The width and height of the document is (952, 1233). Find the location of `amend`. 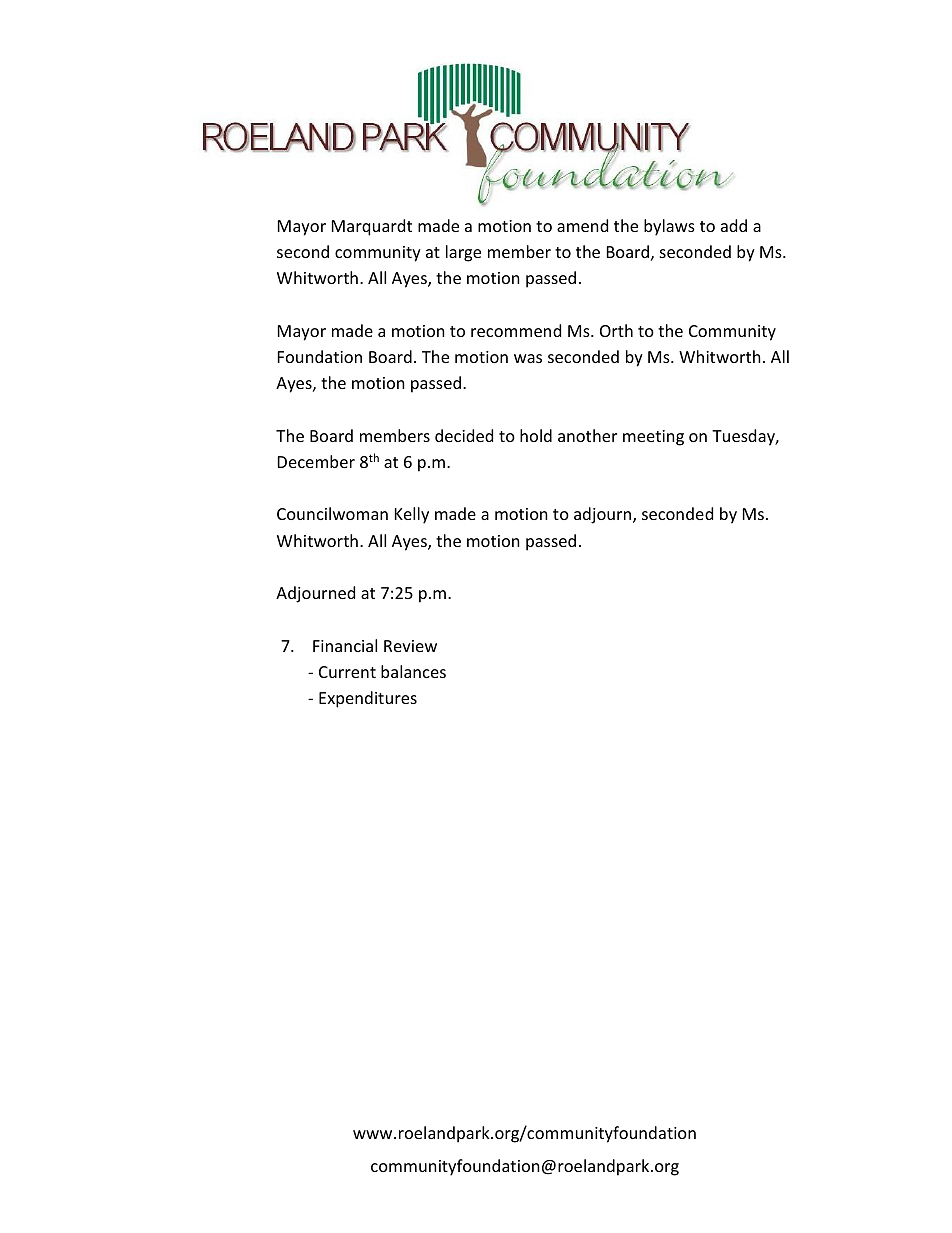

amend is located at coordinates (582, 225).
